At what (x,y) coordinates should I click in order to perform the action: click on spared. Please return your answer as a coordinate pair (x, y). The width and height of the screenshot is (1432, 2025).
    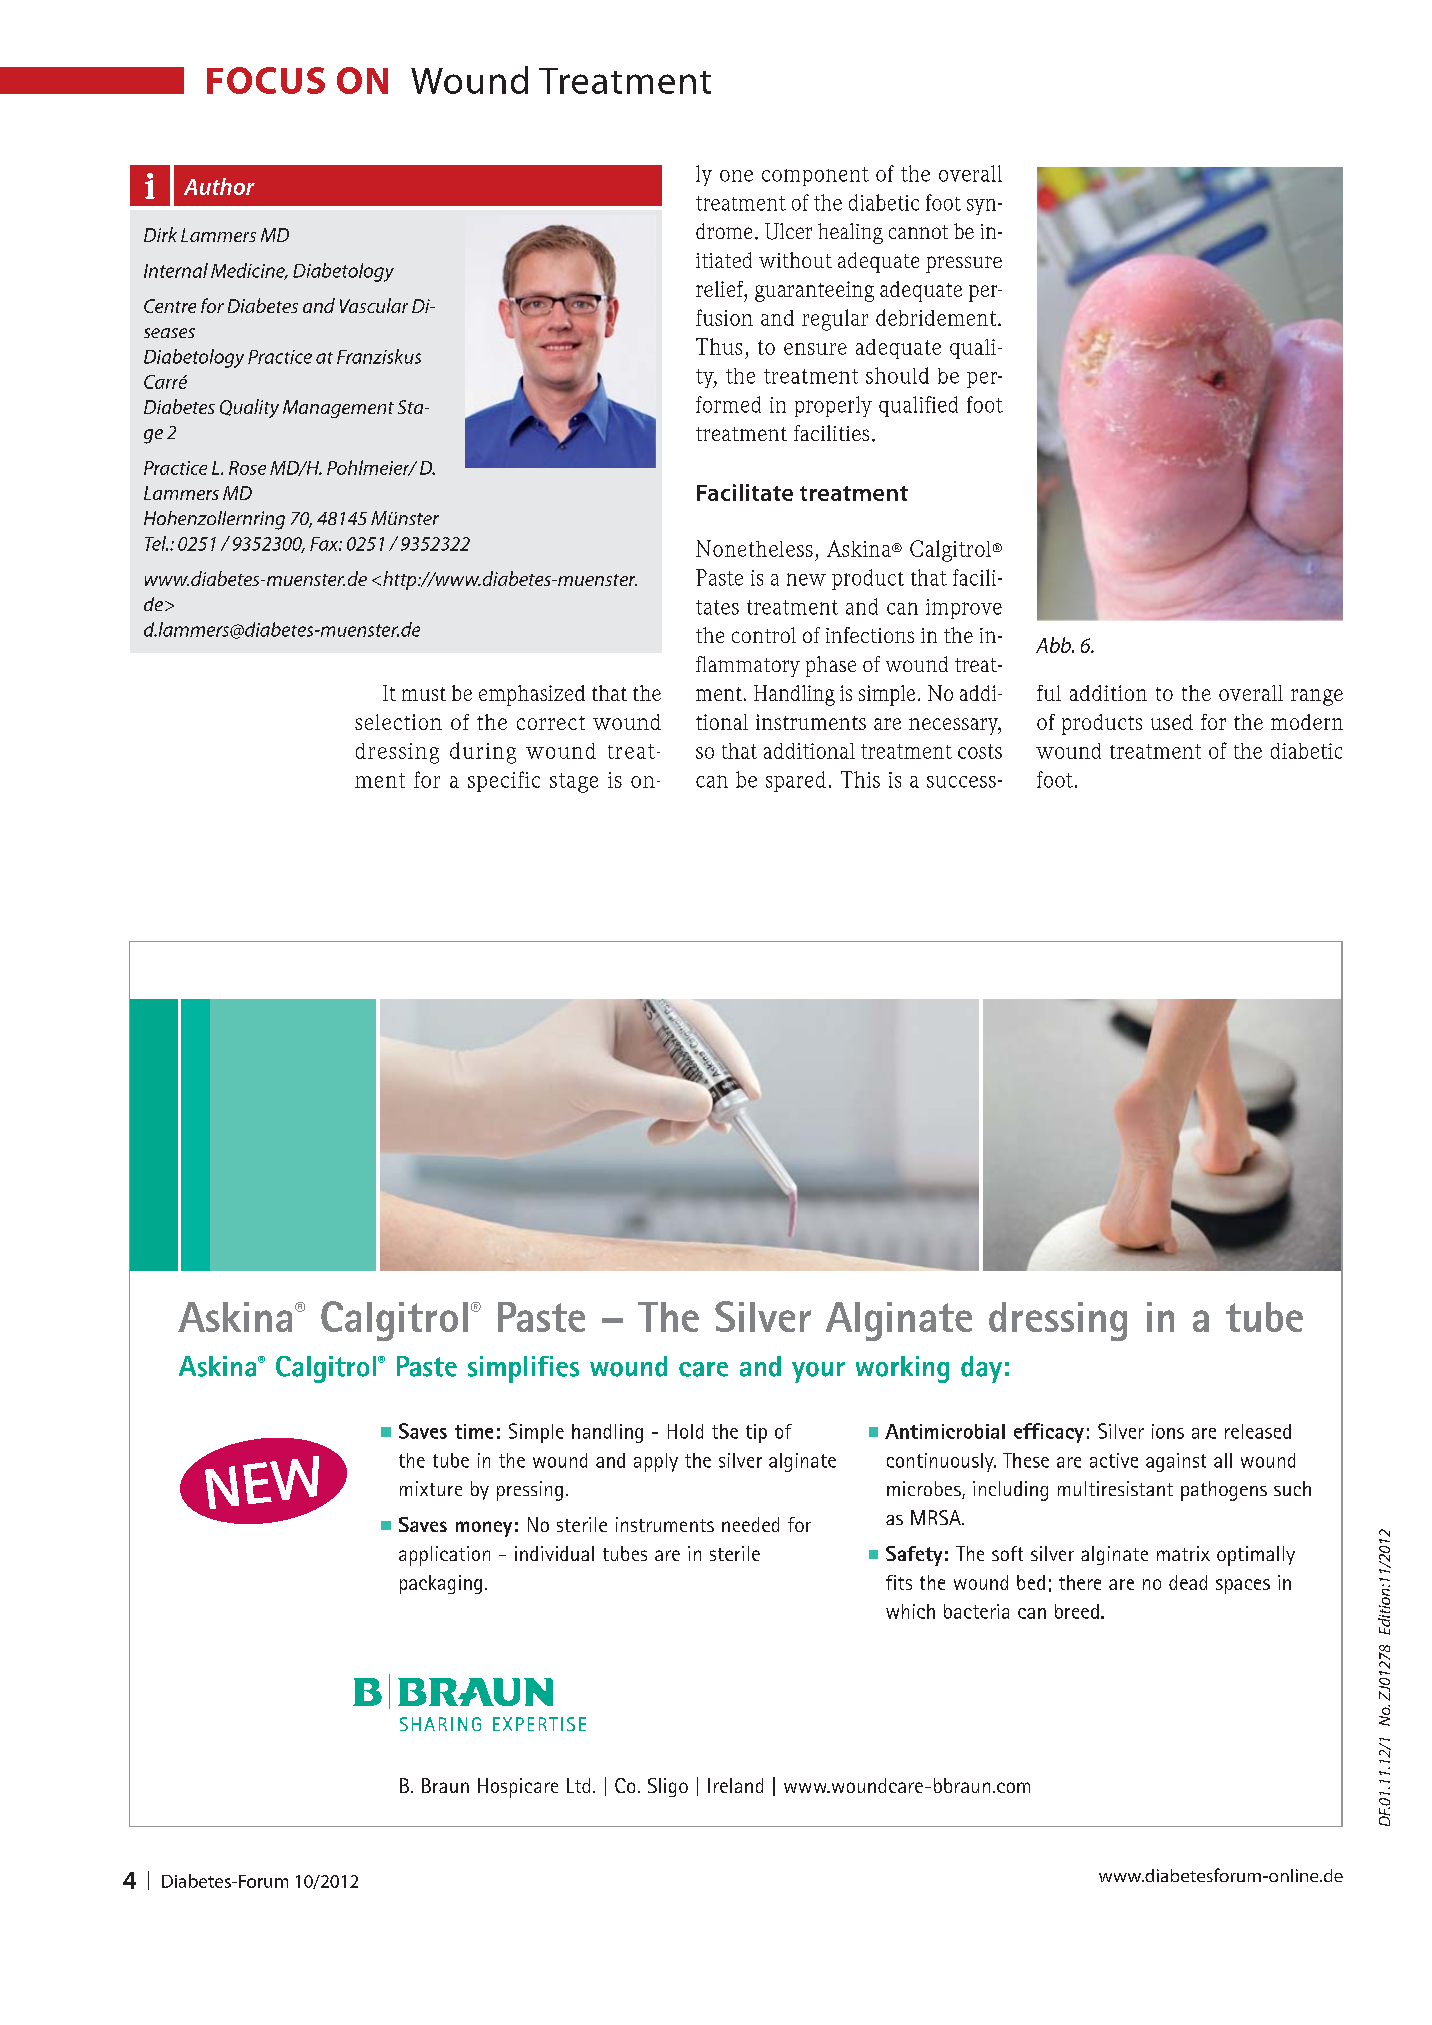
    Looking at the image, I should click on (796, 781).
